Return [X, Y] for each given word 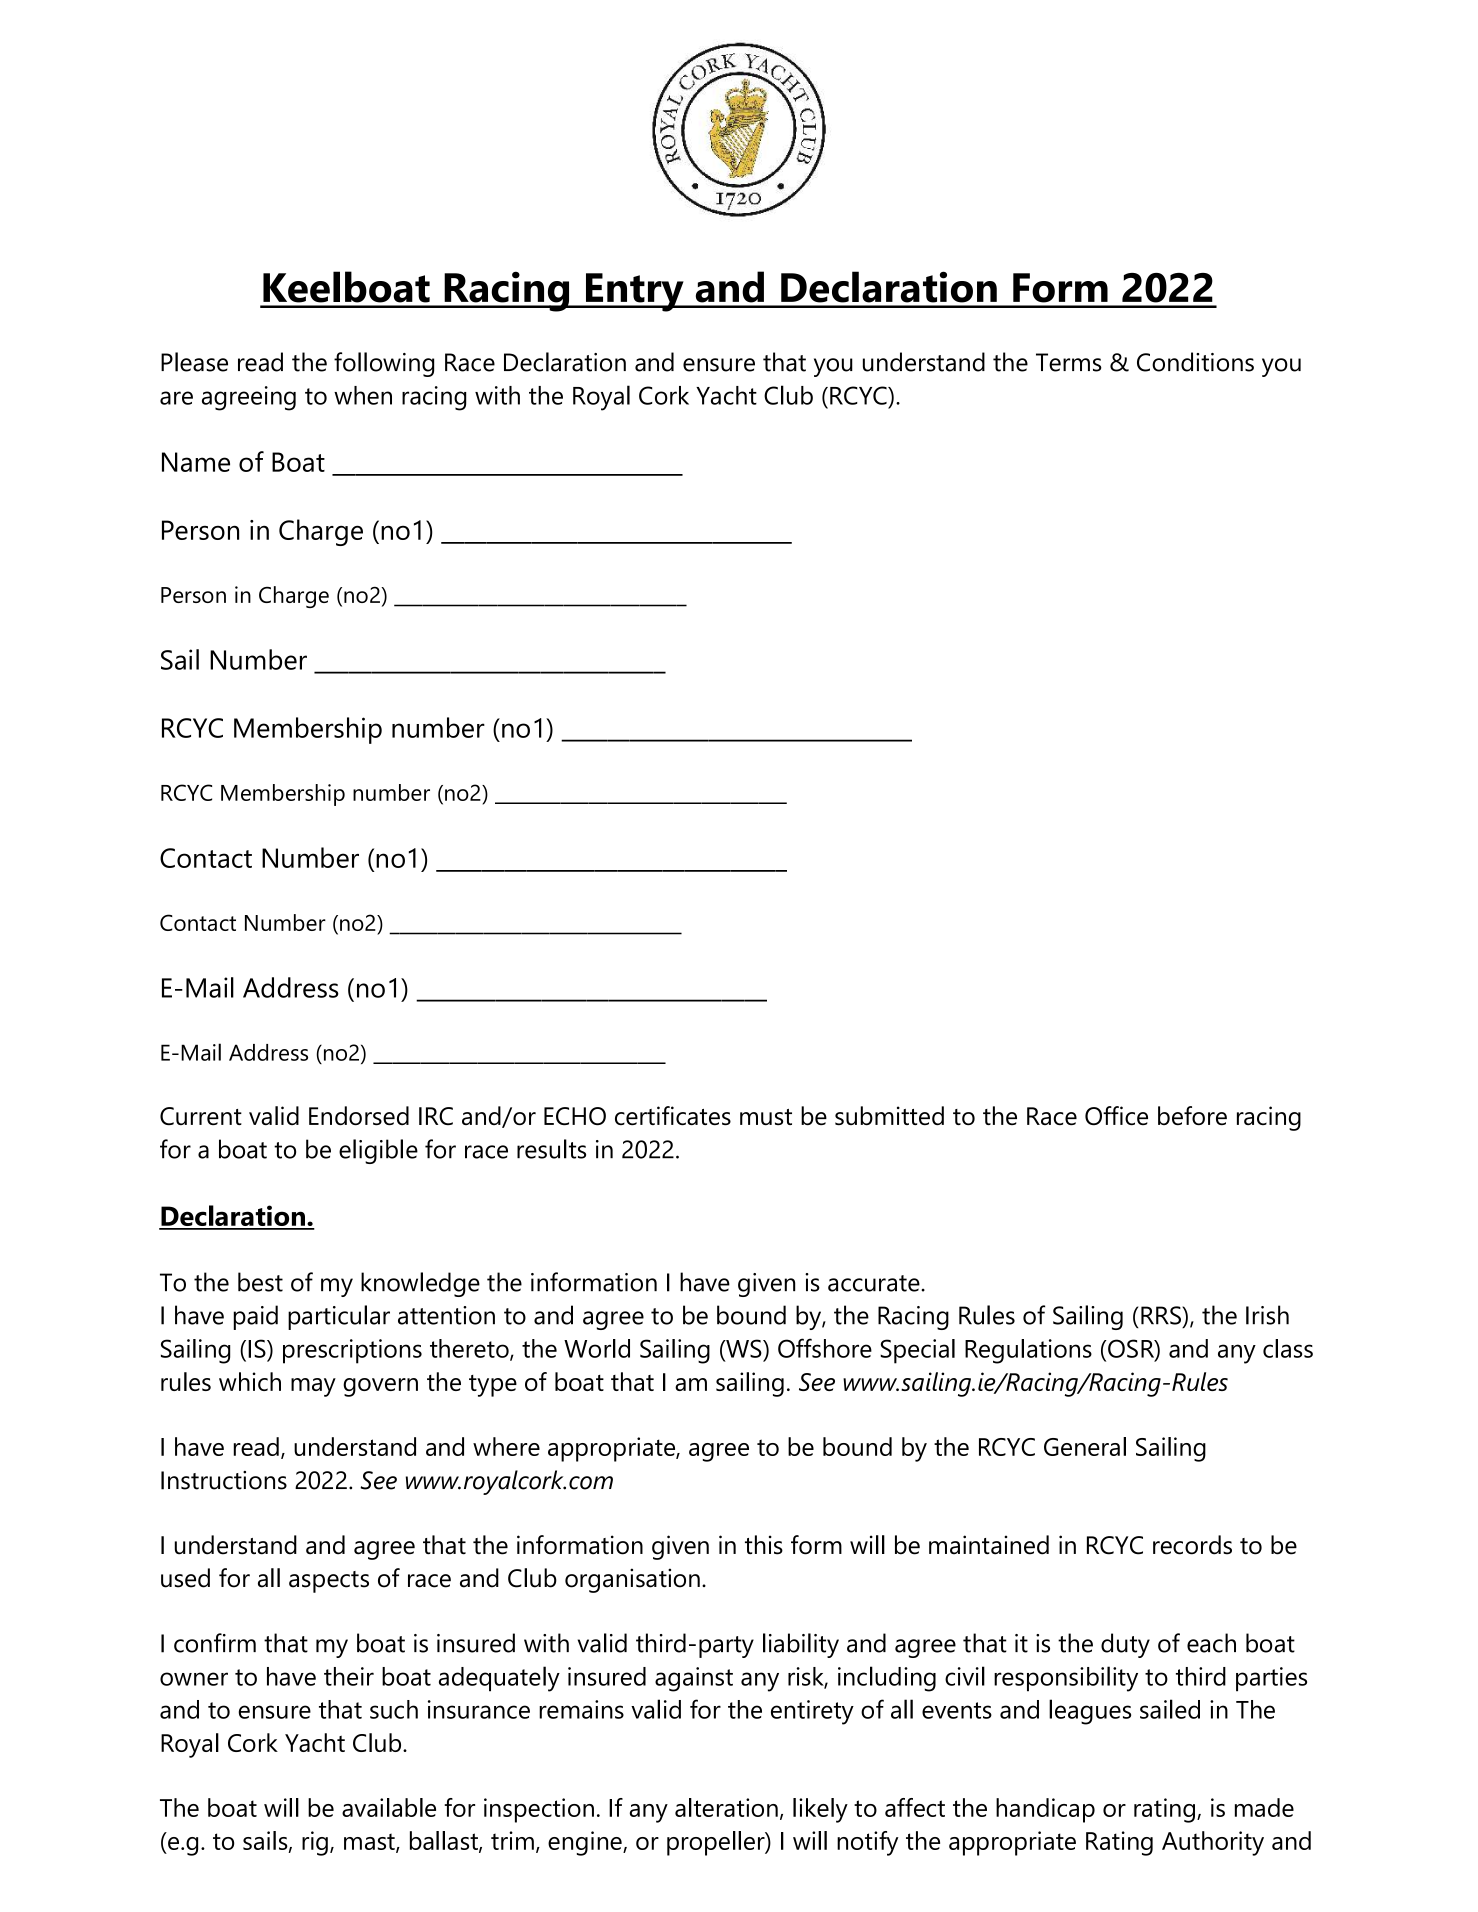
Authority [1213, 1843]
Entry [634, 292]
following [384, 364]
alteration [726, 1807]
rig [315, 1843]
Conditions [1195, 362]
